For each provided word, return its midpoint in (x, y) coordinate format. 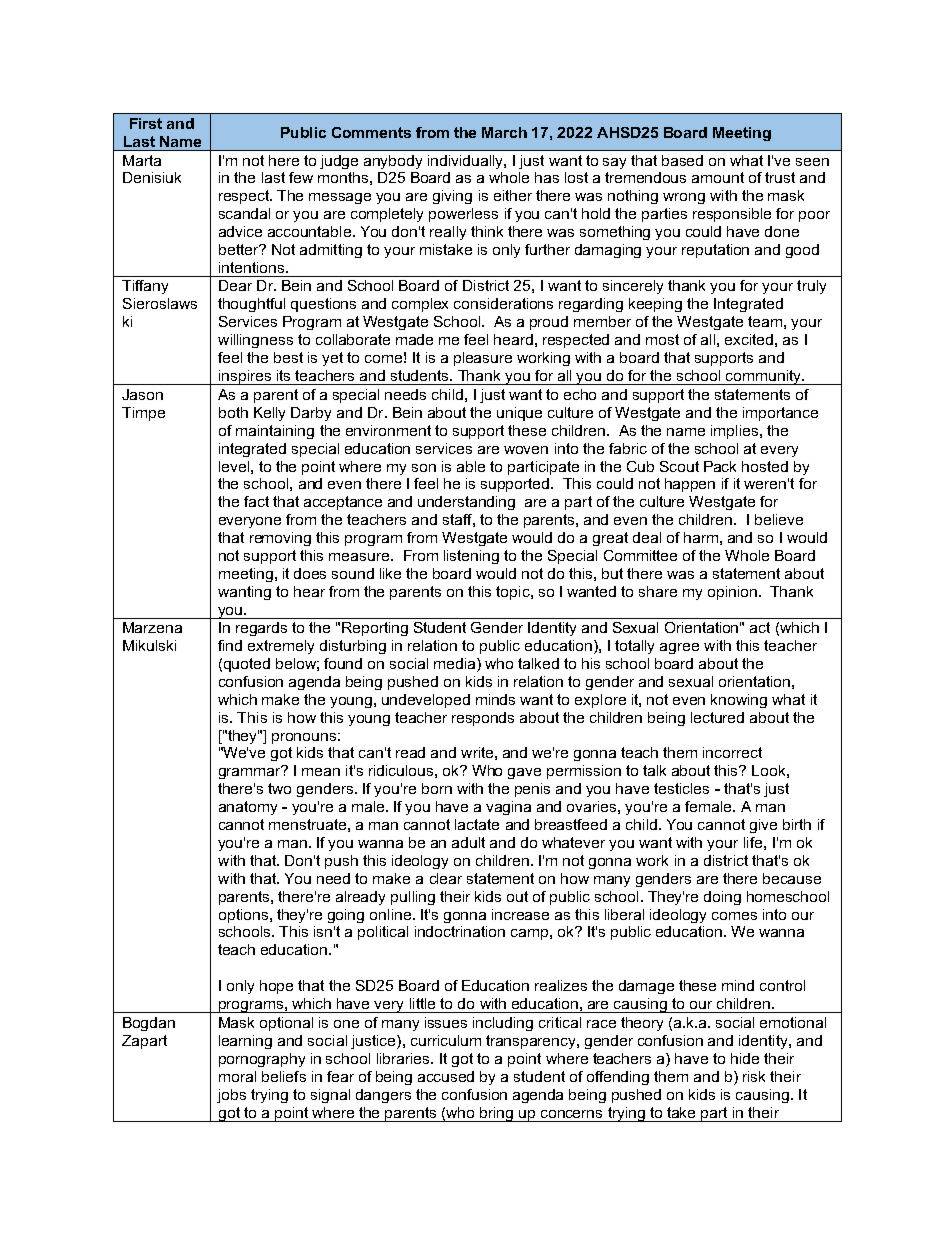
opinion (732, 593)
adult (468, 842)
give (763, 826)
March (504, 132)
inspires (245, 377)
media (456, 665)
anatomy (248, 808)
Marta (142, 160)
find (230, 645)
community (764, 377)
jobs (231, 1096)
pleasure (483, 359)
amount (718, 177)
